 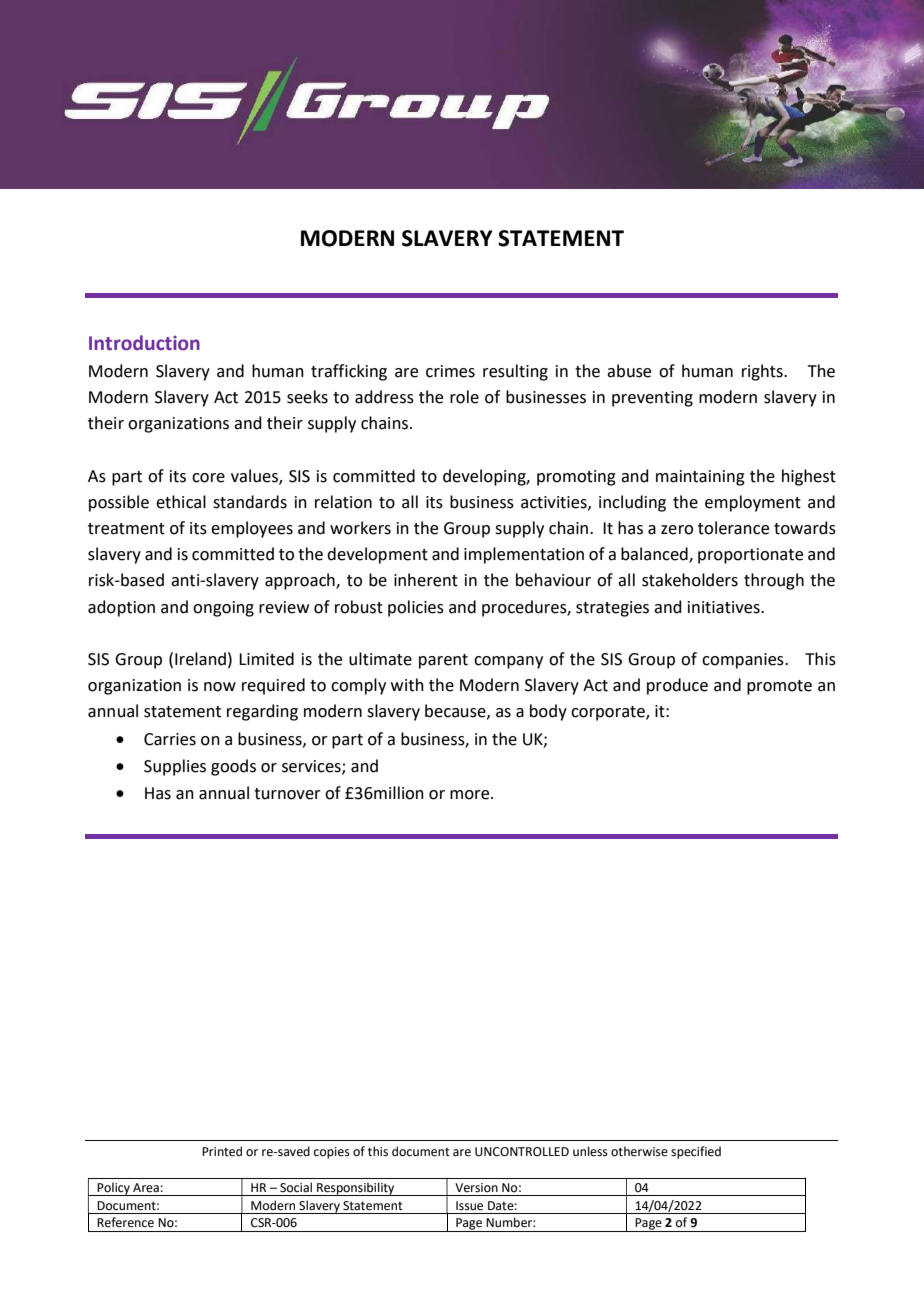 What do you see at coordinates (443, 661) in the page?
I see `parent` at bounding box center [443, 661].
